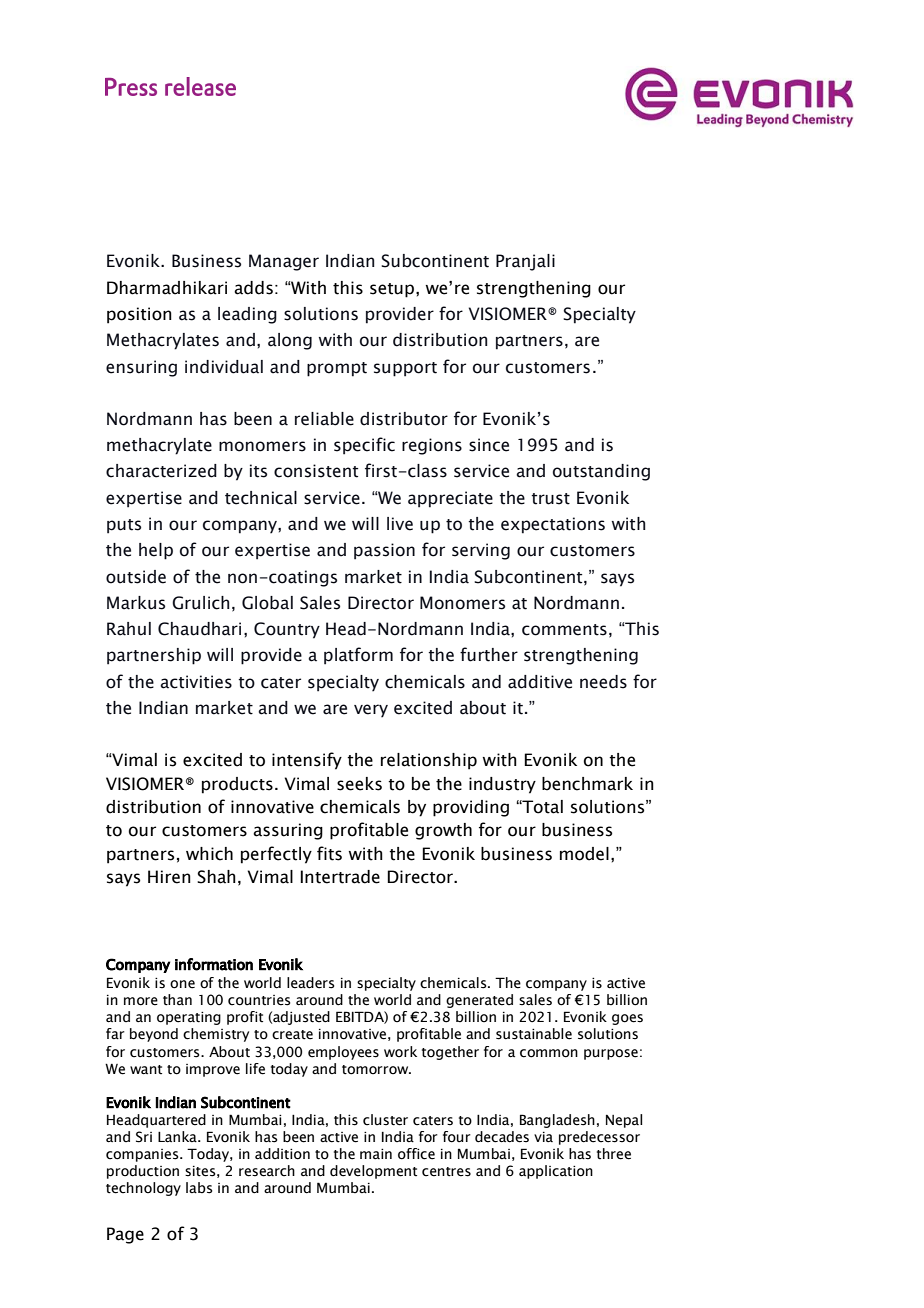  What do you see at coordinates (393, 290) in the screenshot?
I see `setup` at bounding box center [393, 290].
